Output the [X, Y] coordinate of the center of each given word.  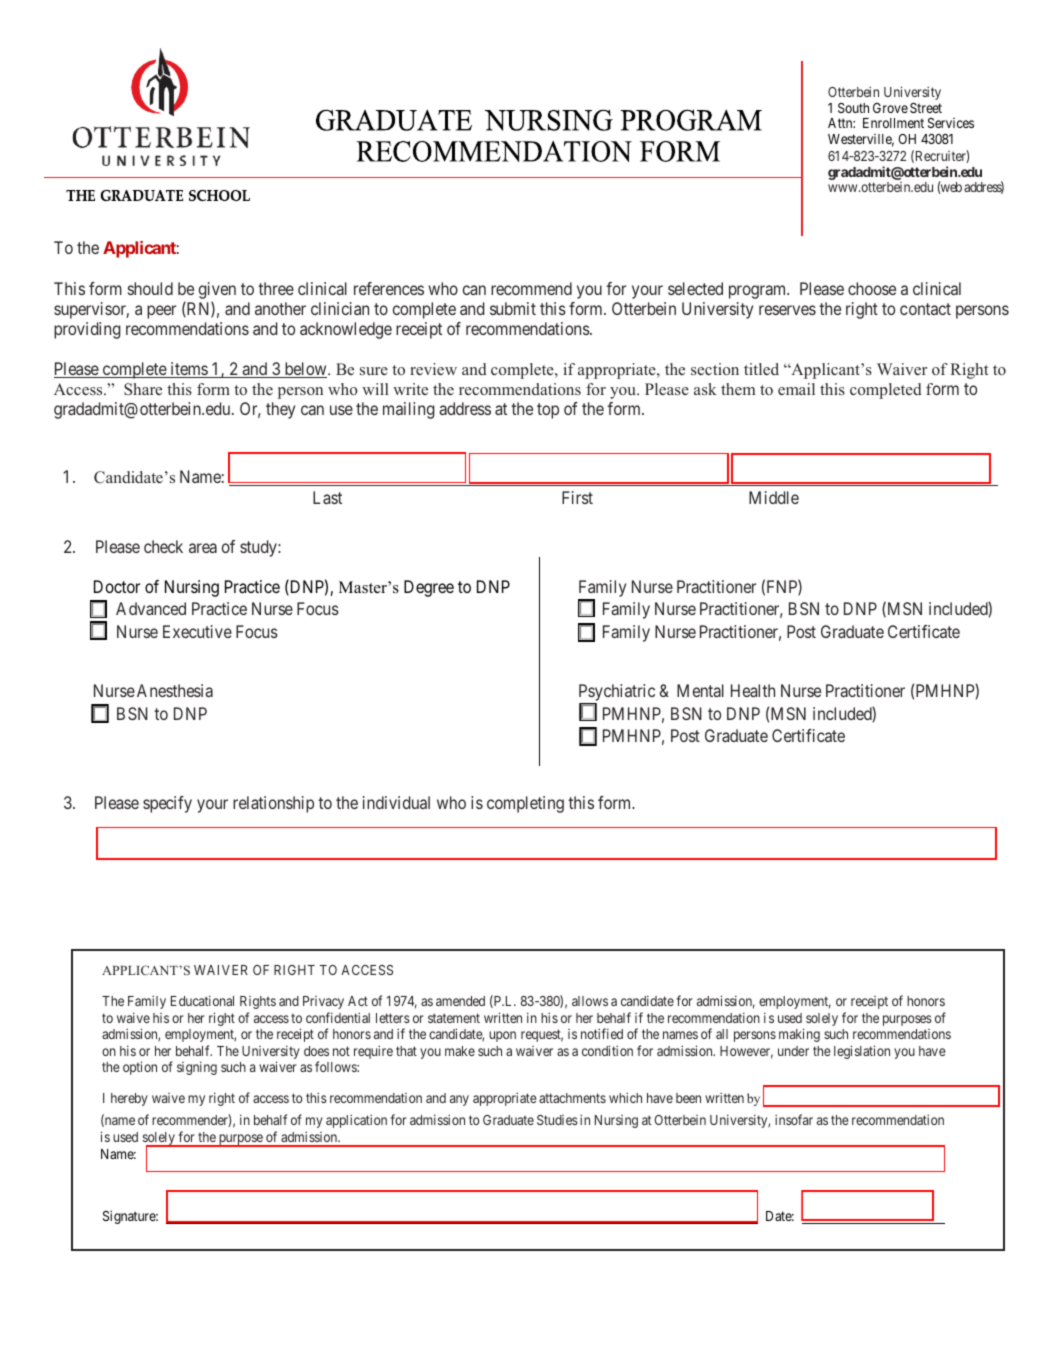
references [389, 288]
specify [167, 804]
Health [753, 690]
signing [197, 1068]
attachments [572, 1098]
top [548, 411]
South [853, 108]
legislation [862, 1052]
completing [525, 804]
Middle [774, 497]
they [280, 410]
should [150, 288]
